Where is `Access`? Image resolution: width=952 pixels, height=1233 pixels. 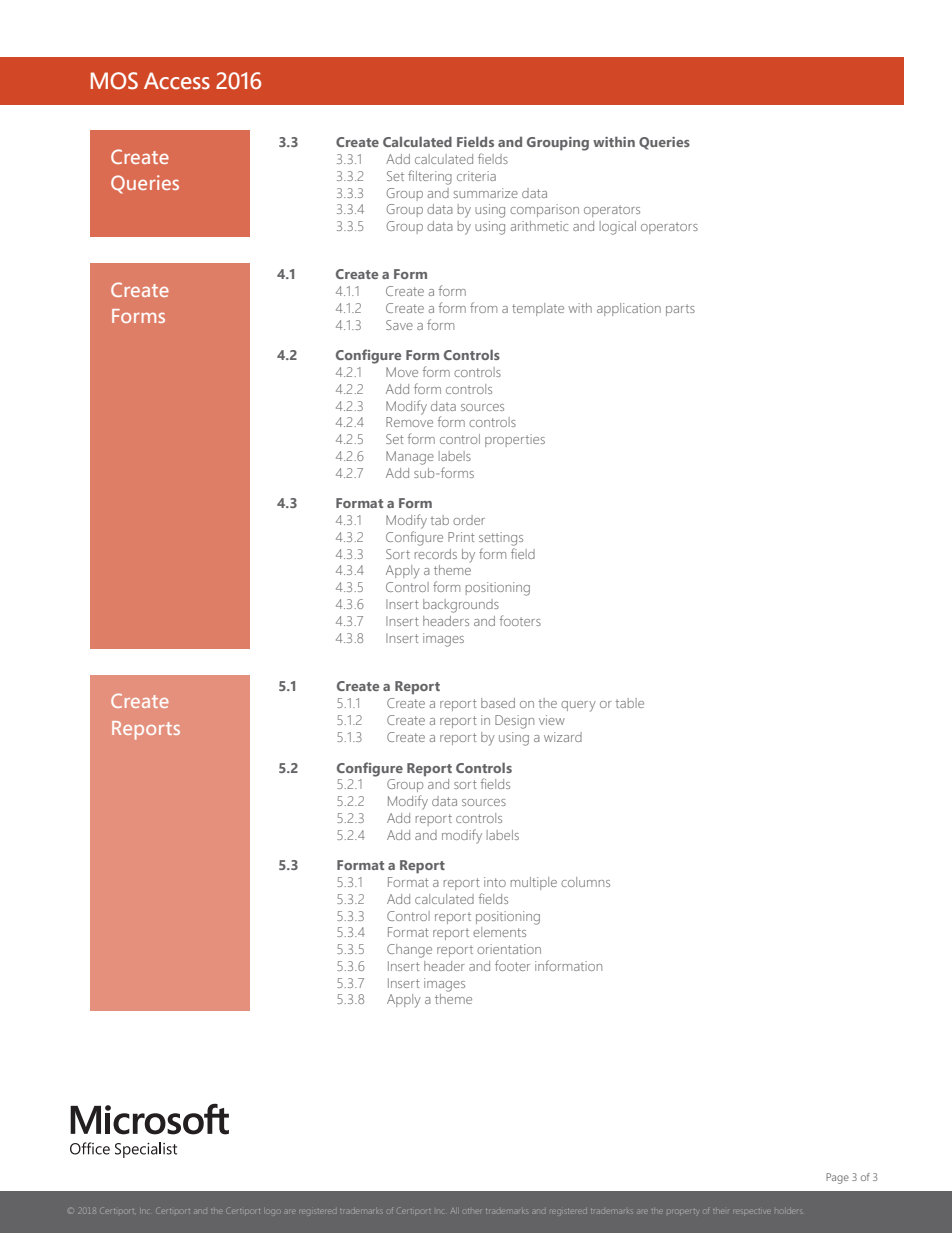 Access is located at coordinates (177, 81).
